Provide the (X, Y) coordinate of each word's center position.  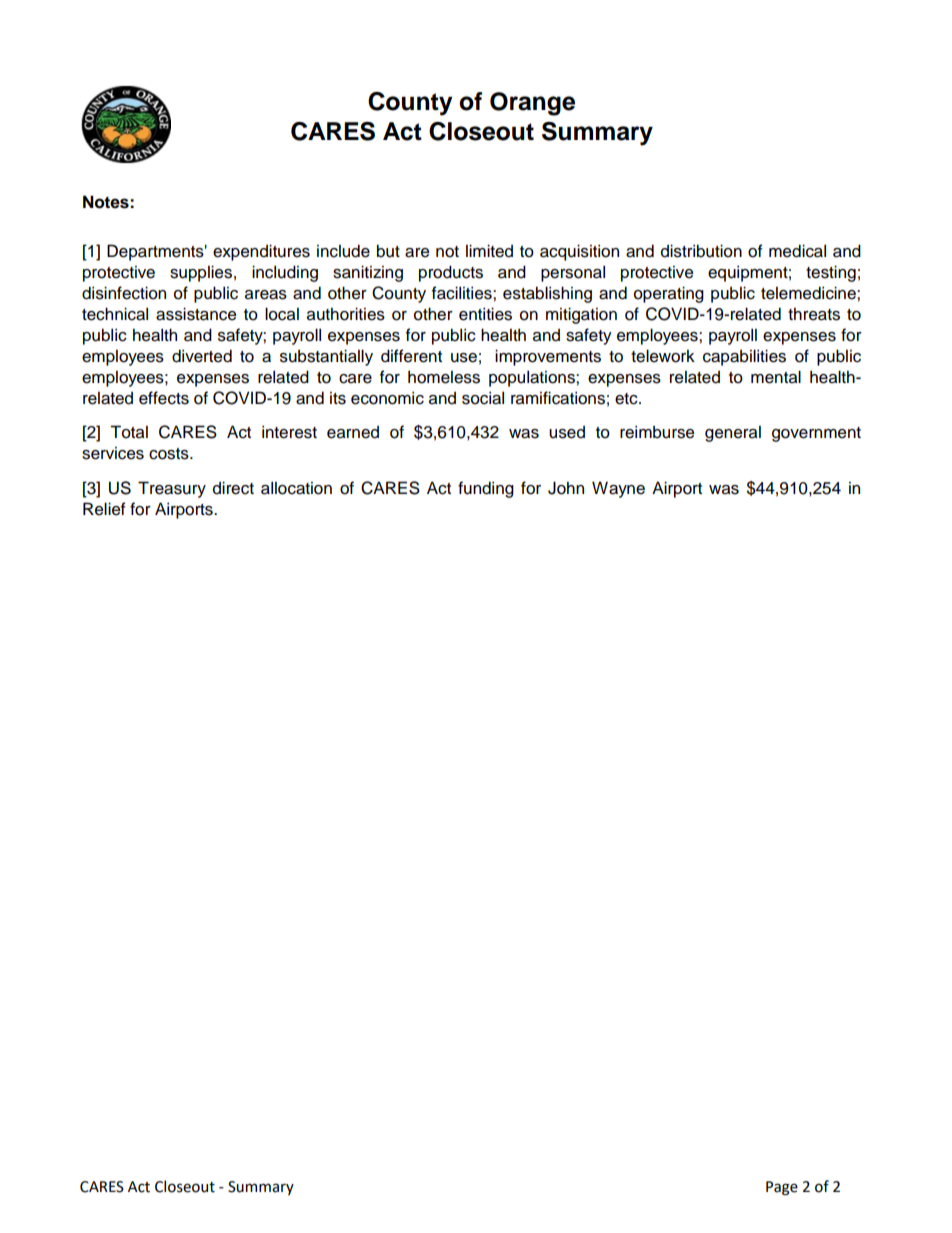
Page (782, 1188)
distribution (701, 251)
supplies (201, 273)
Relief (104, 509)
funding (486, 489)
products (451, 273)
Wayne (618, 489)
